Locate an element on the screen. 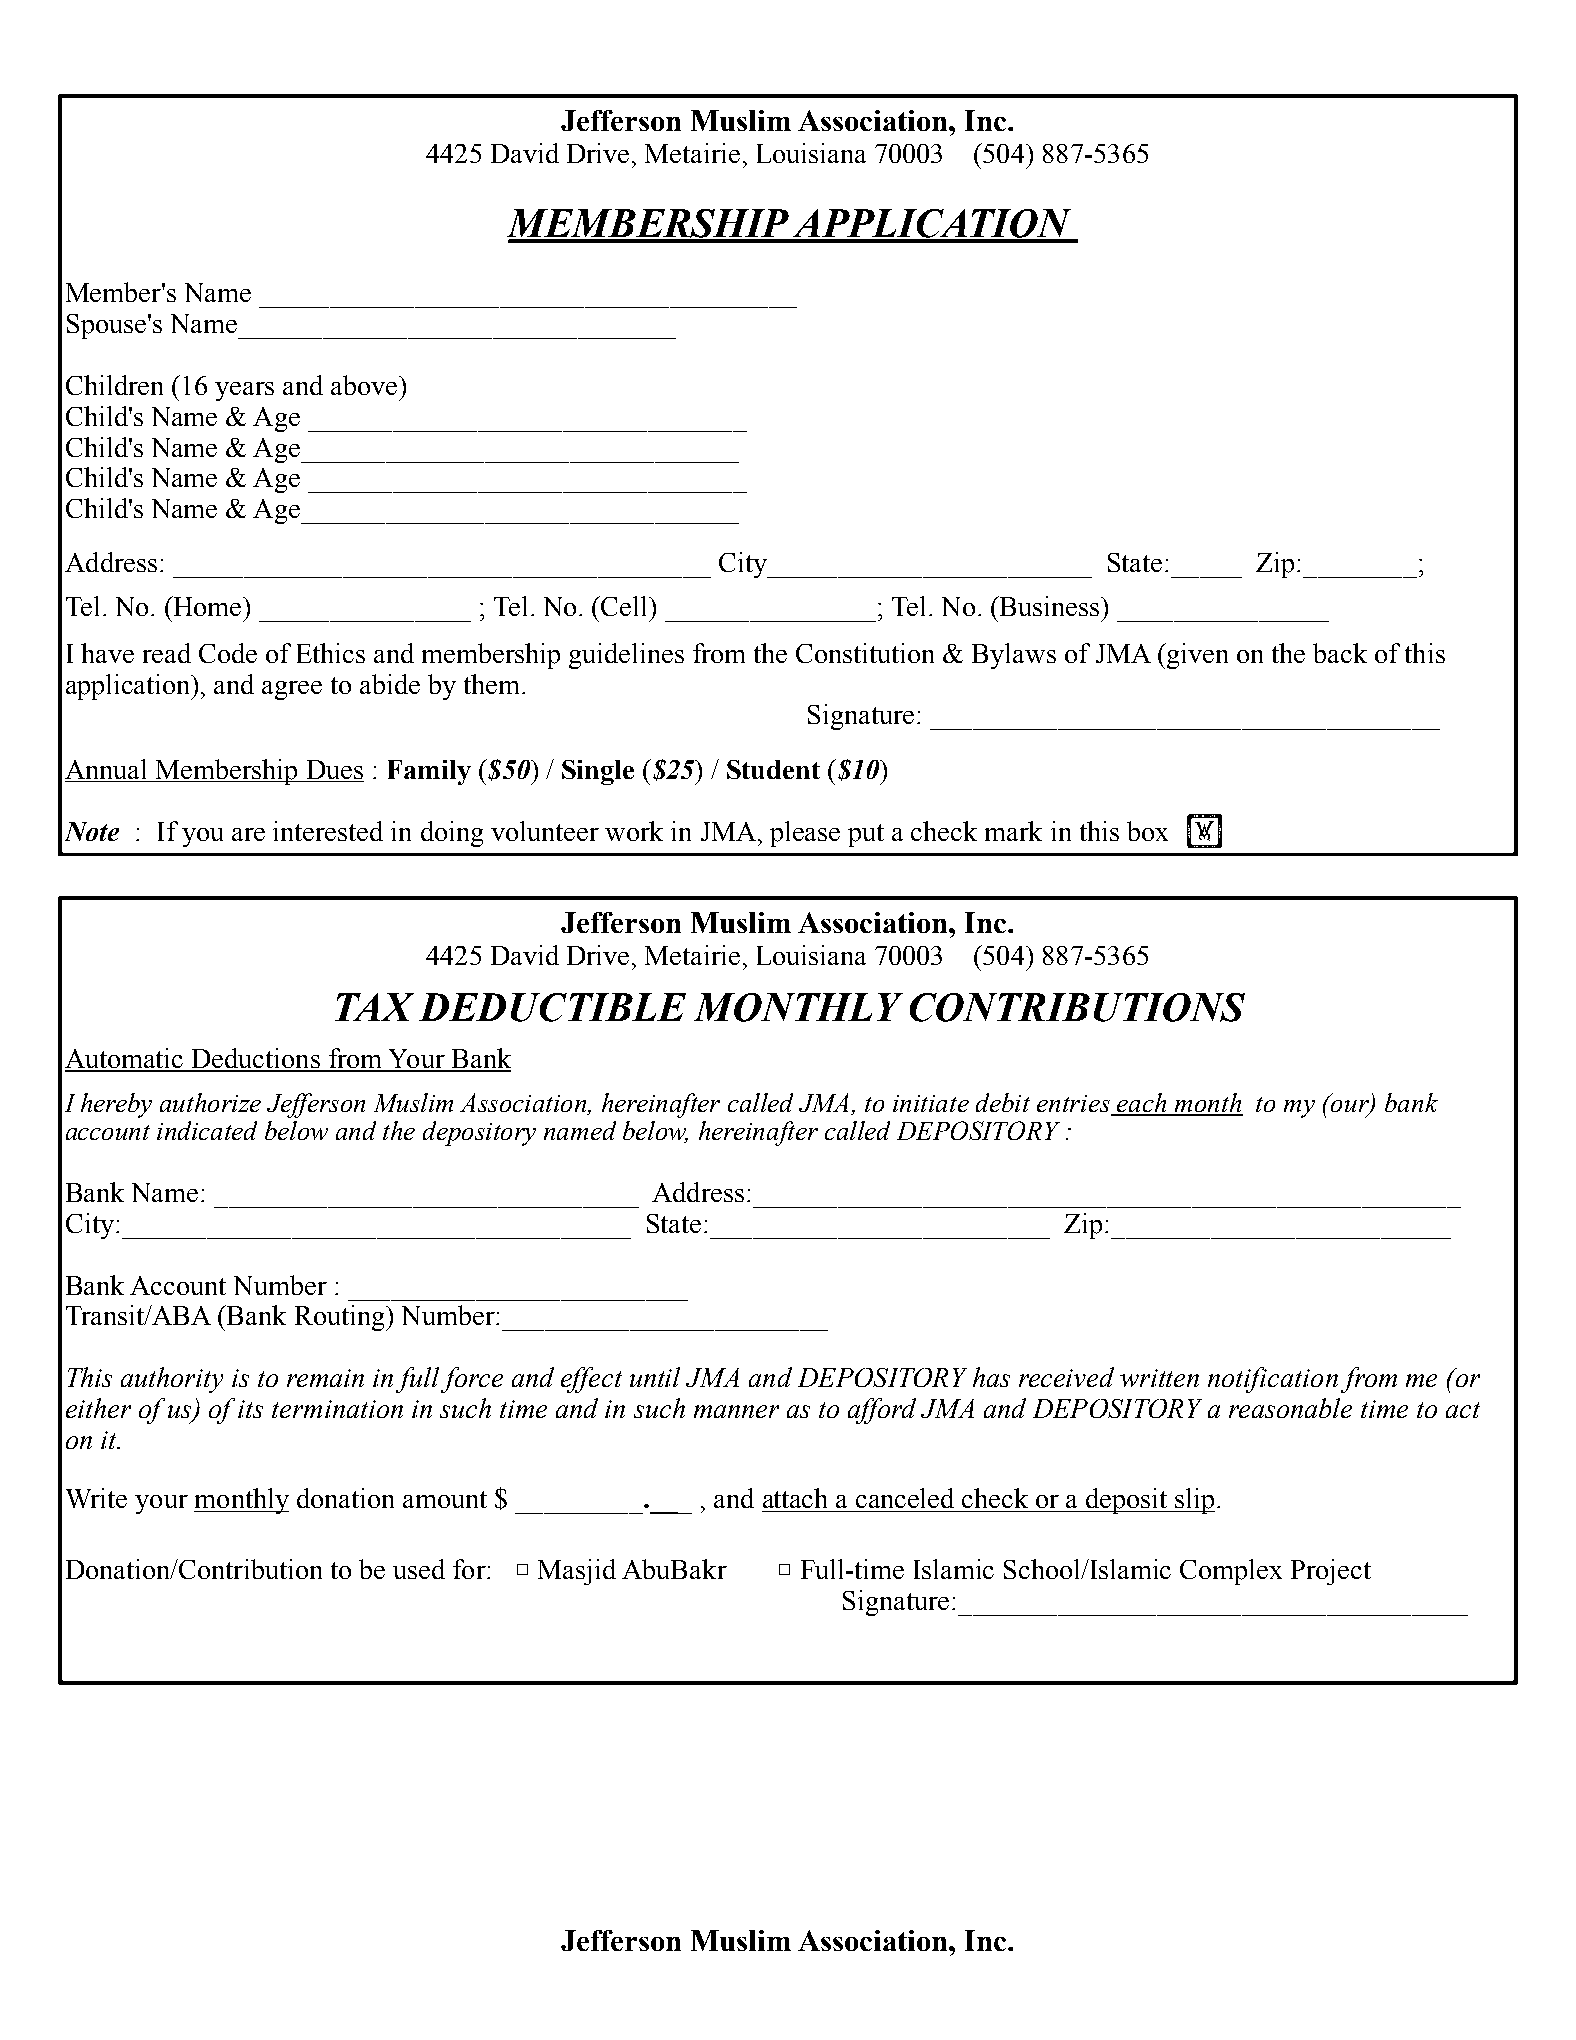 This screenshot has height=2040, width=1576. each is located at coordinates (1143, 1104).
